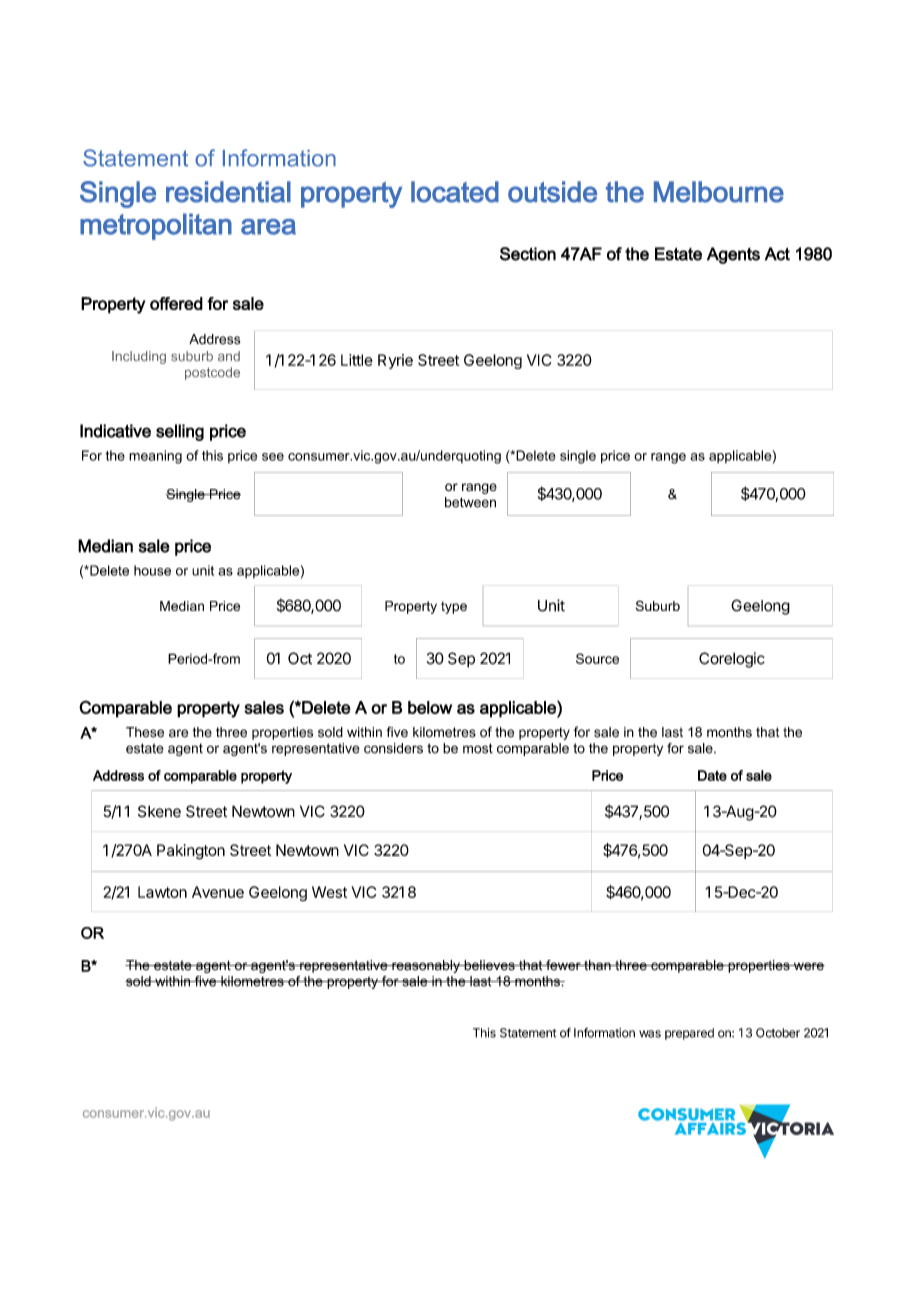 This document has width=924, height=1308. Describe the element at coordinates (455, 192) in the document. I see `located` at that location.
